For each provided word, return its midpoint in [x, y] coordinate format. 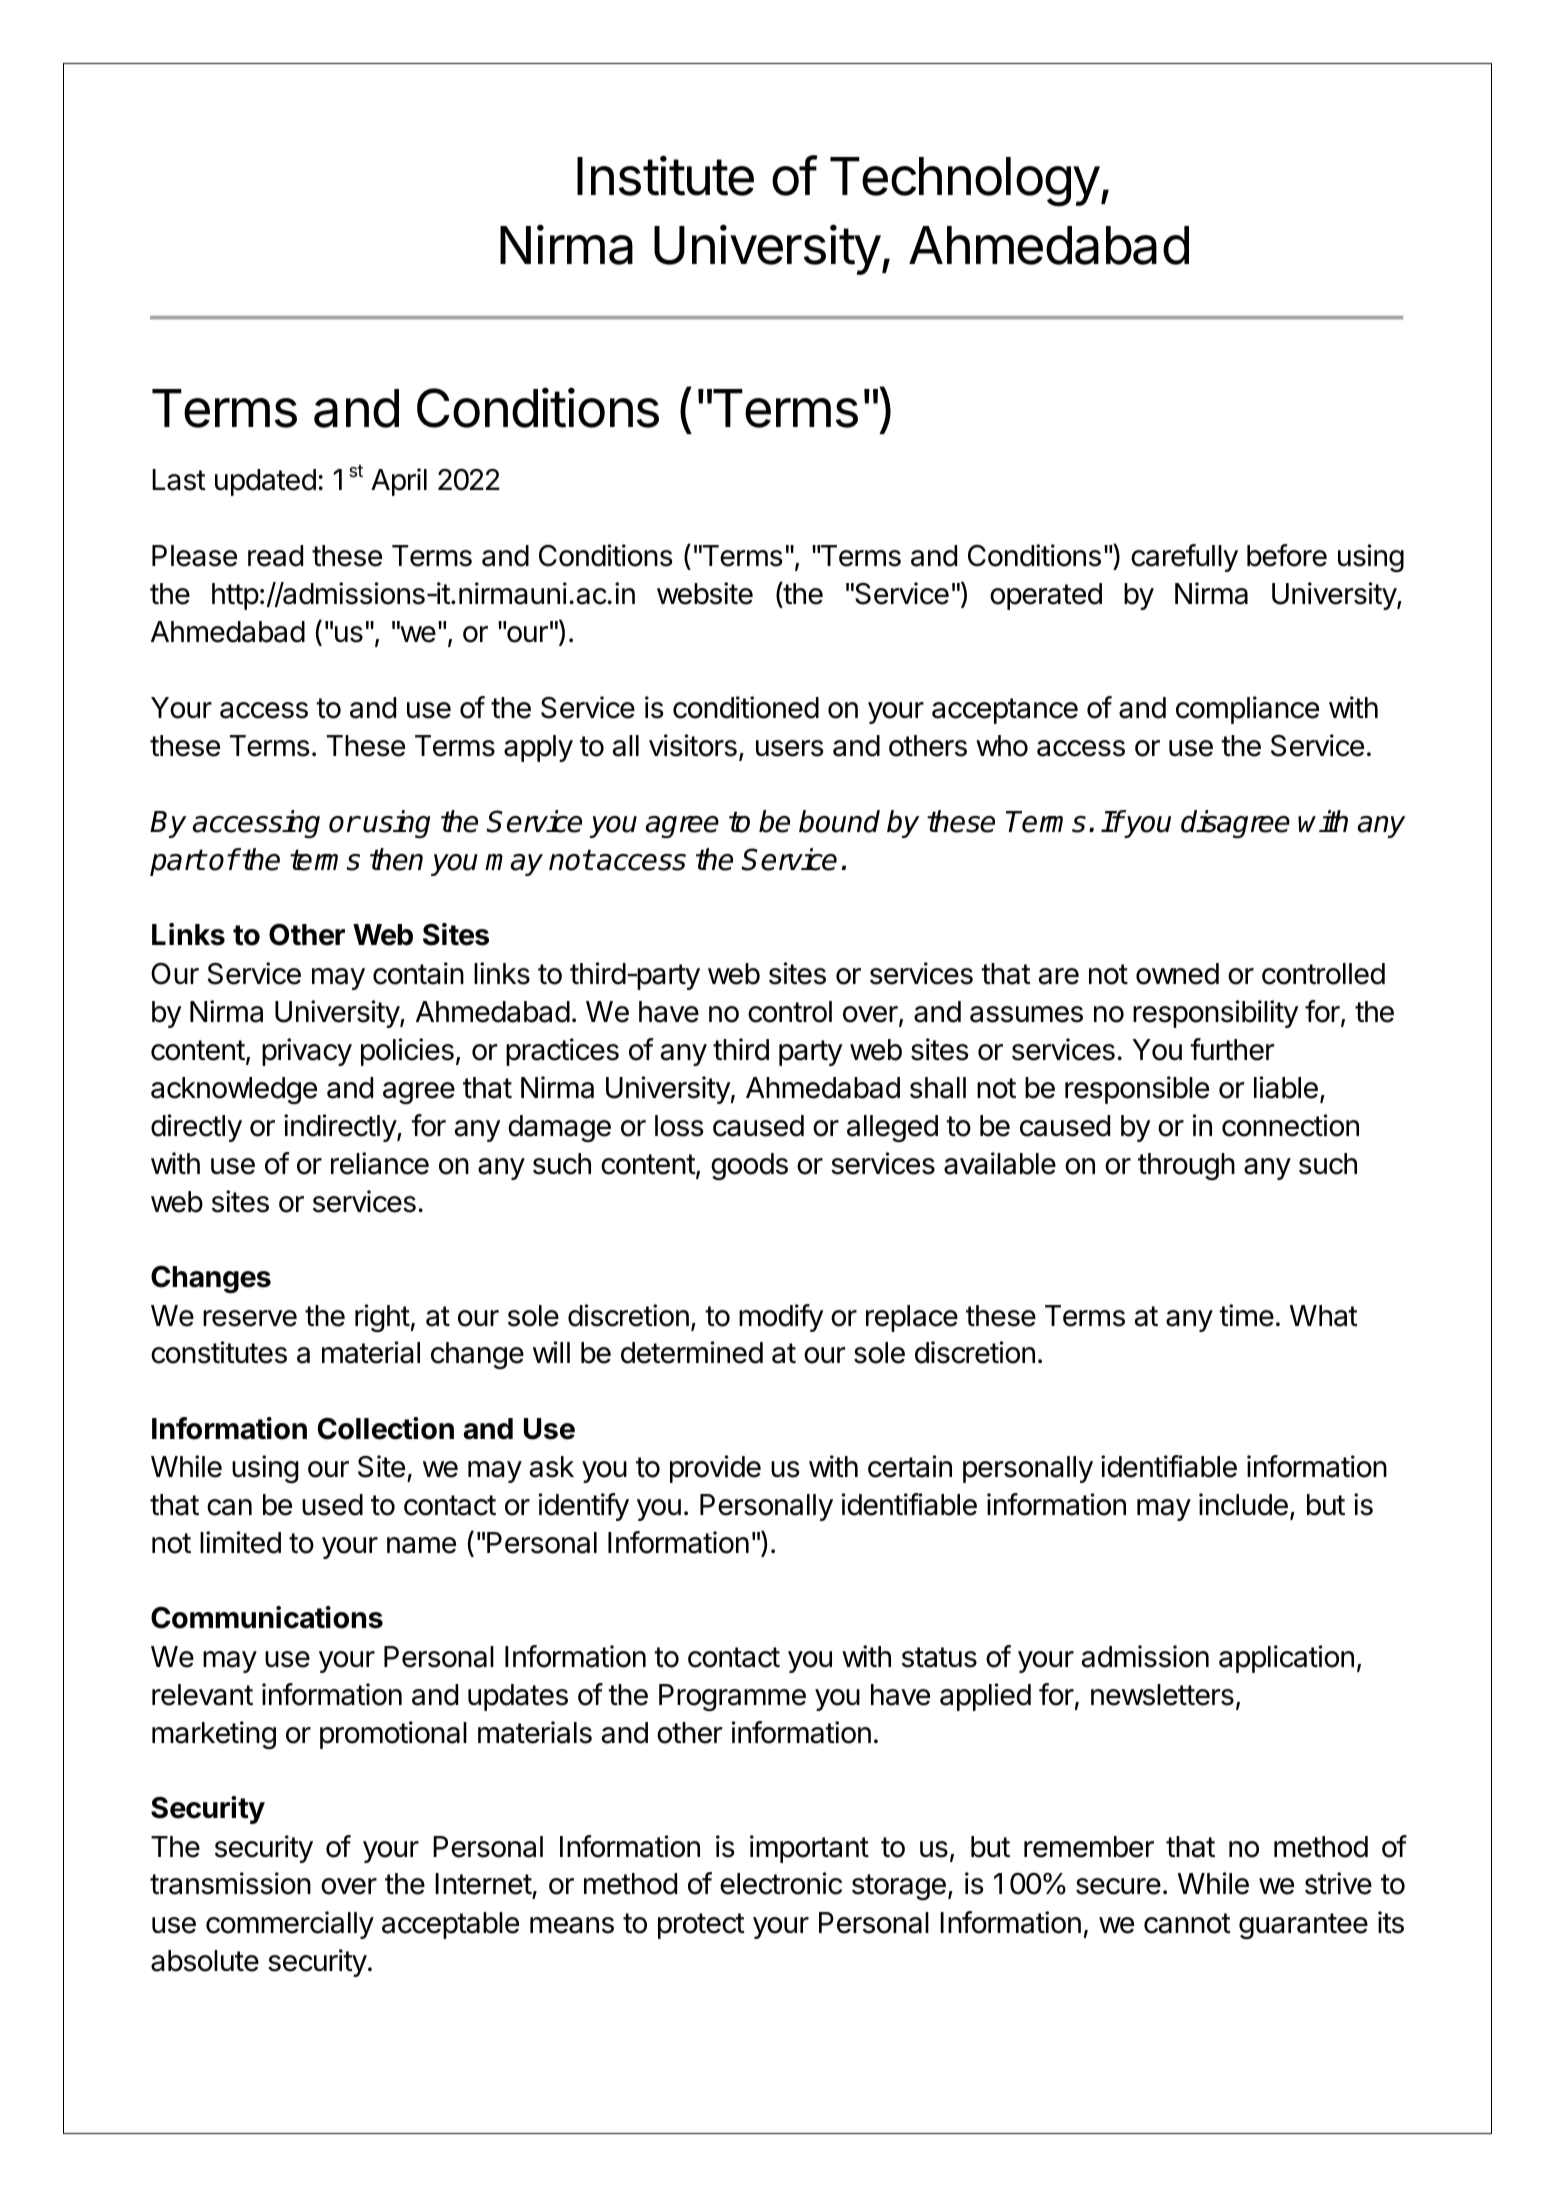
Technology [965, 182]
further [1232, 1049]
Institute [665, 175]
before [1287, 555]
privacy [307, 1052]
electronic [781, 1883]
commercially [290, 1925]
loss [679, 1126]
